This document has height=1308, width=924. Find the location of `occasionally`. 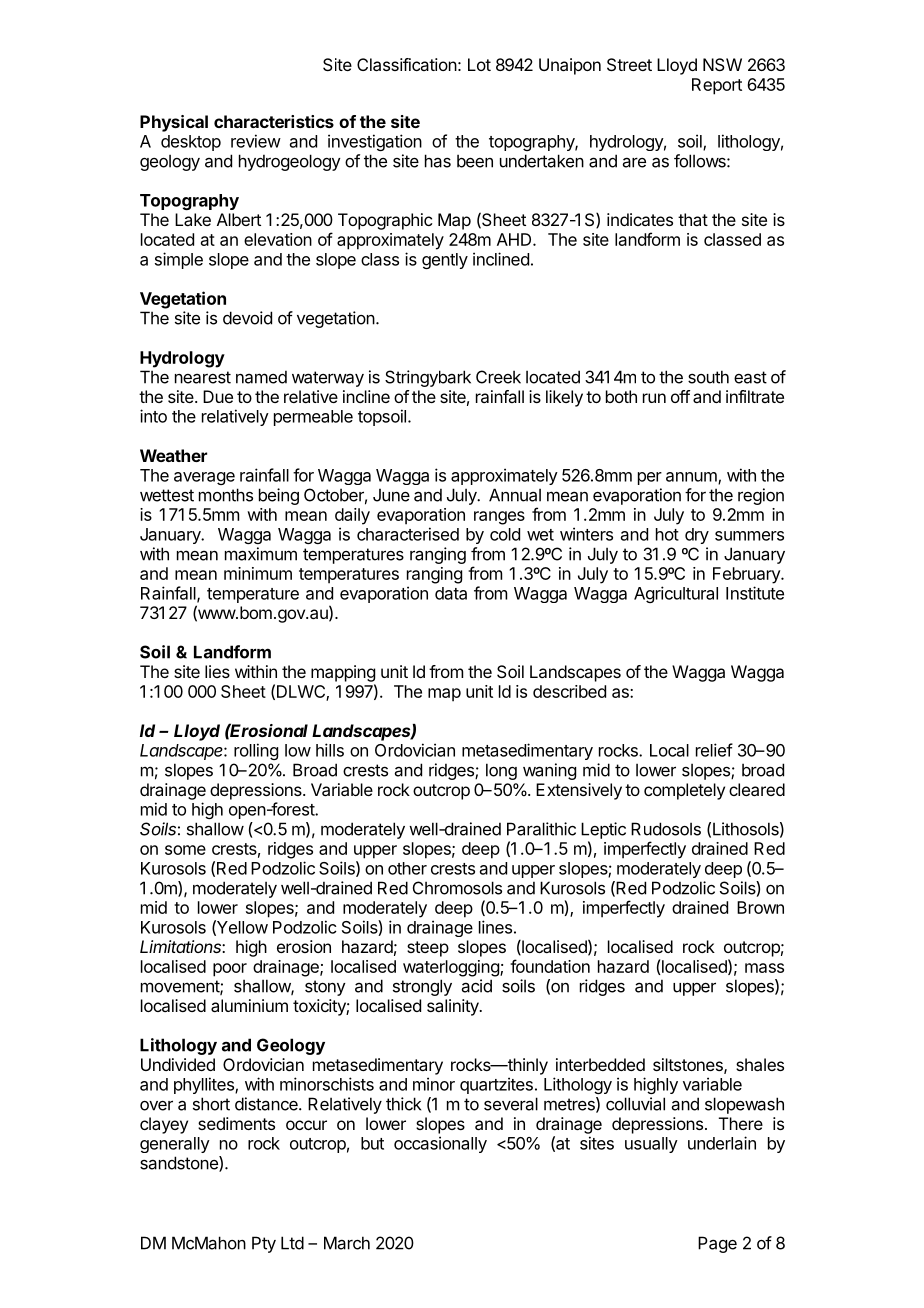

occasionally is located at coordinates (440, 1144).
